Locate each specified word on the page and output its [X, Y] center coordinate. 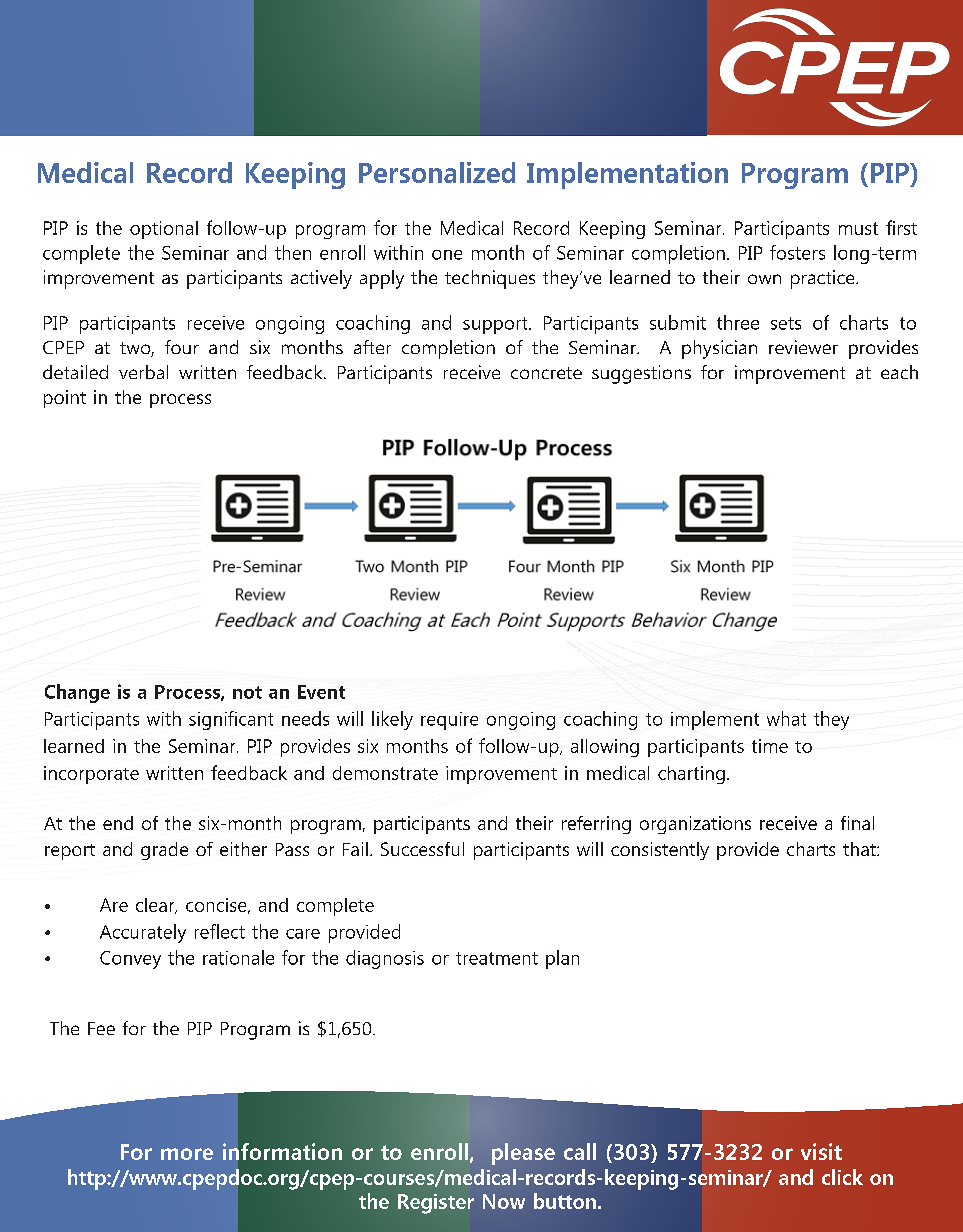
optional [164, 230]
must [858, 228]
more [187, 1154]
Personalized [437, 172]
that [860, 849]
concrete [546, 373]
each [899, 372]
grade [164, 851]
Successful [422, 849]
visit [821, 1151]
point [65, 399]
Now [504, 1201]
